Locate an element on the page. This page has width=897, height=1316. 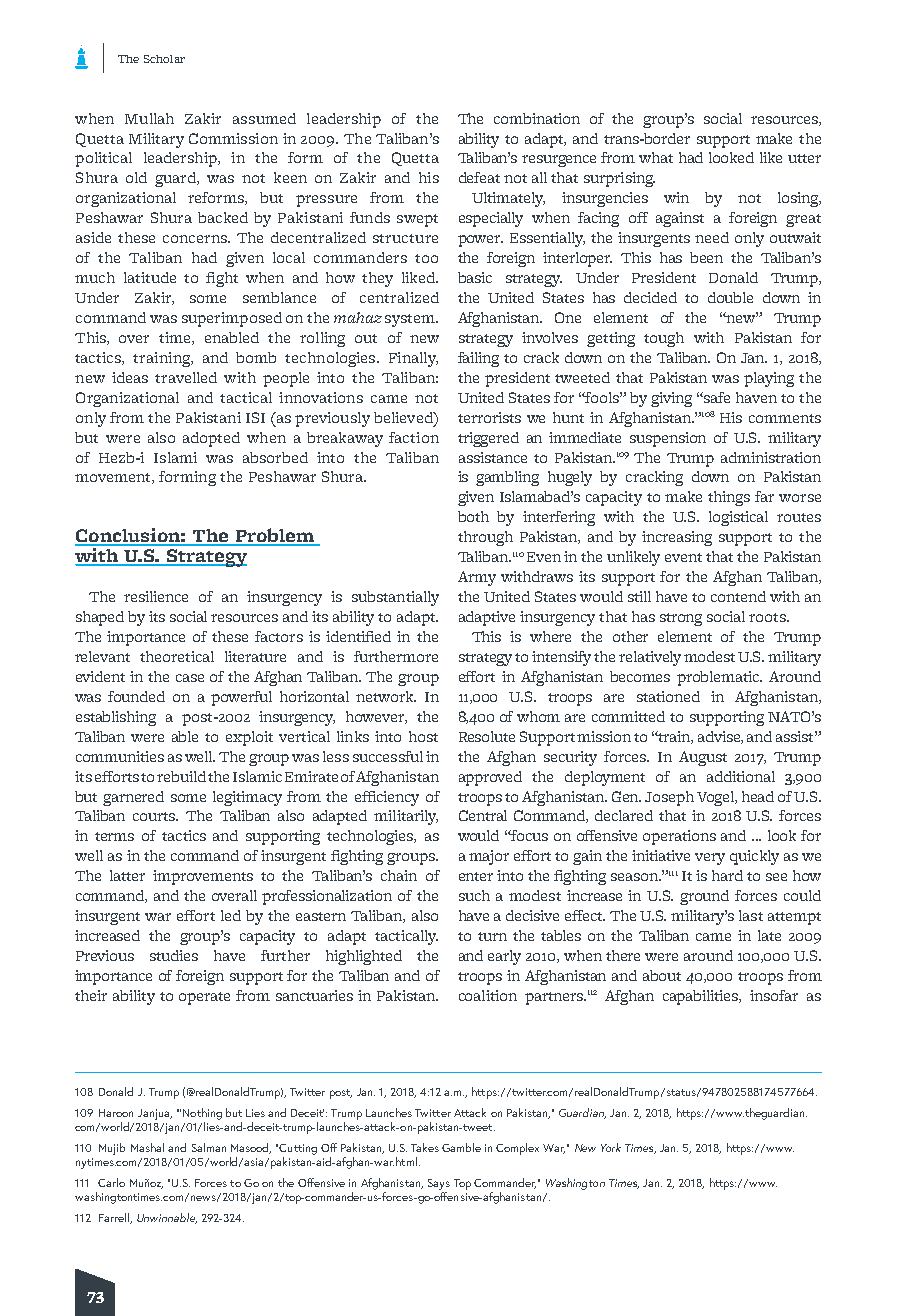
Mullah is located at coordinates (149, 118).
